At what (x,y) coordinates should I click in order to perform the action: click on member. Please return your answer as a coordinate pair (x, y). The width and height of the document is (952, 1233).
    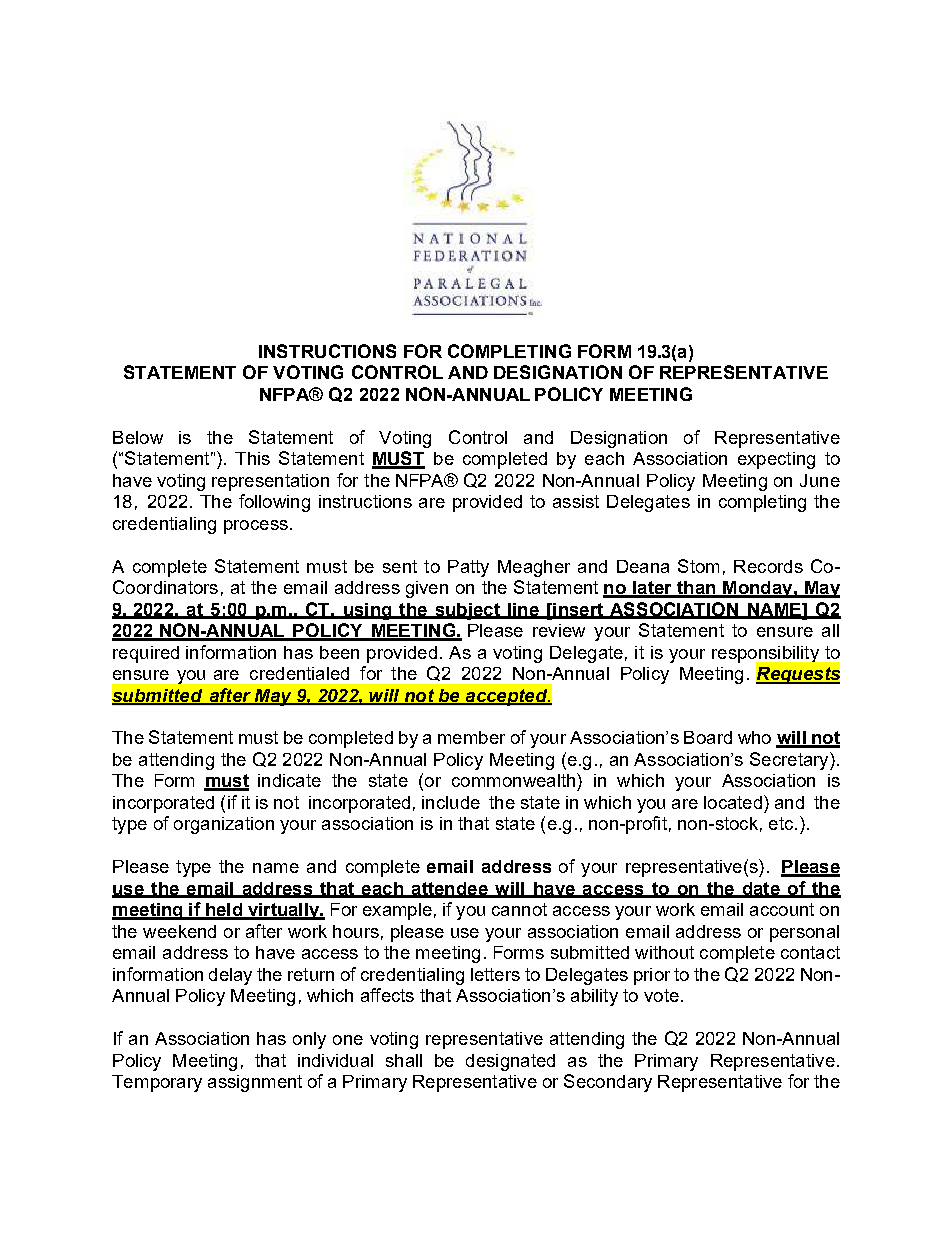
    Looking at the image, I should click on (471, 737).
